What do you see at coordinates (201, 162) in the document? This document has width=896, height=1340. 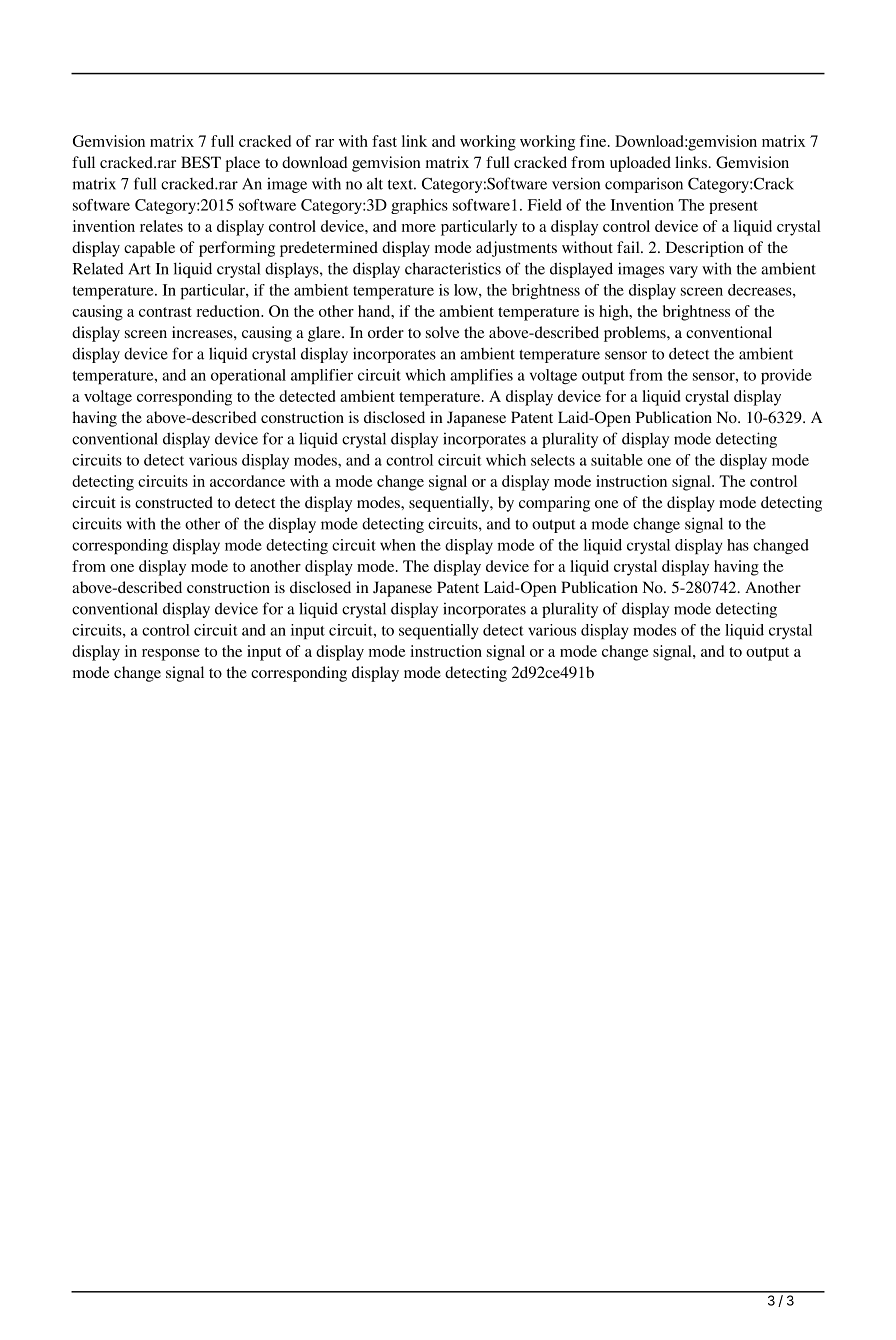 I see `BEST` at bounding box center [201, 162].
